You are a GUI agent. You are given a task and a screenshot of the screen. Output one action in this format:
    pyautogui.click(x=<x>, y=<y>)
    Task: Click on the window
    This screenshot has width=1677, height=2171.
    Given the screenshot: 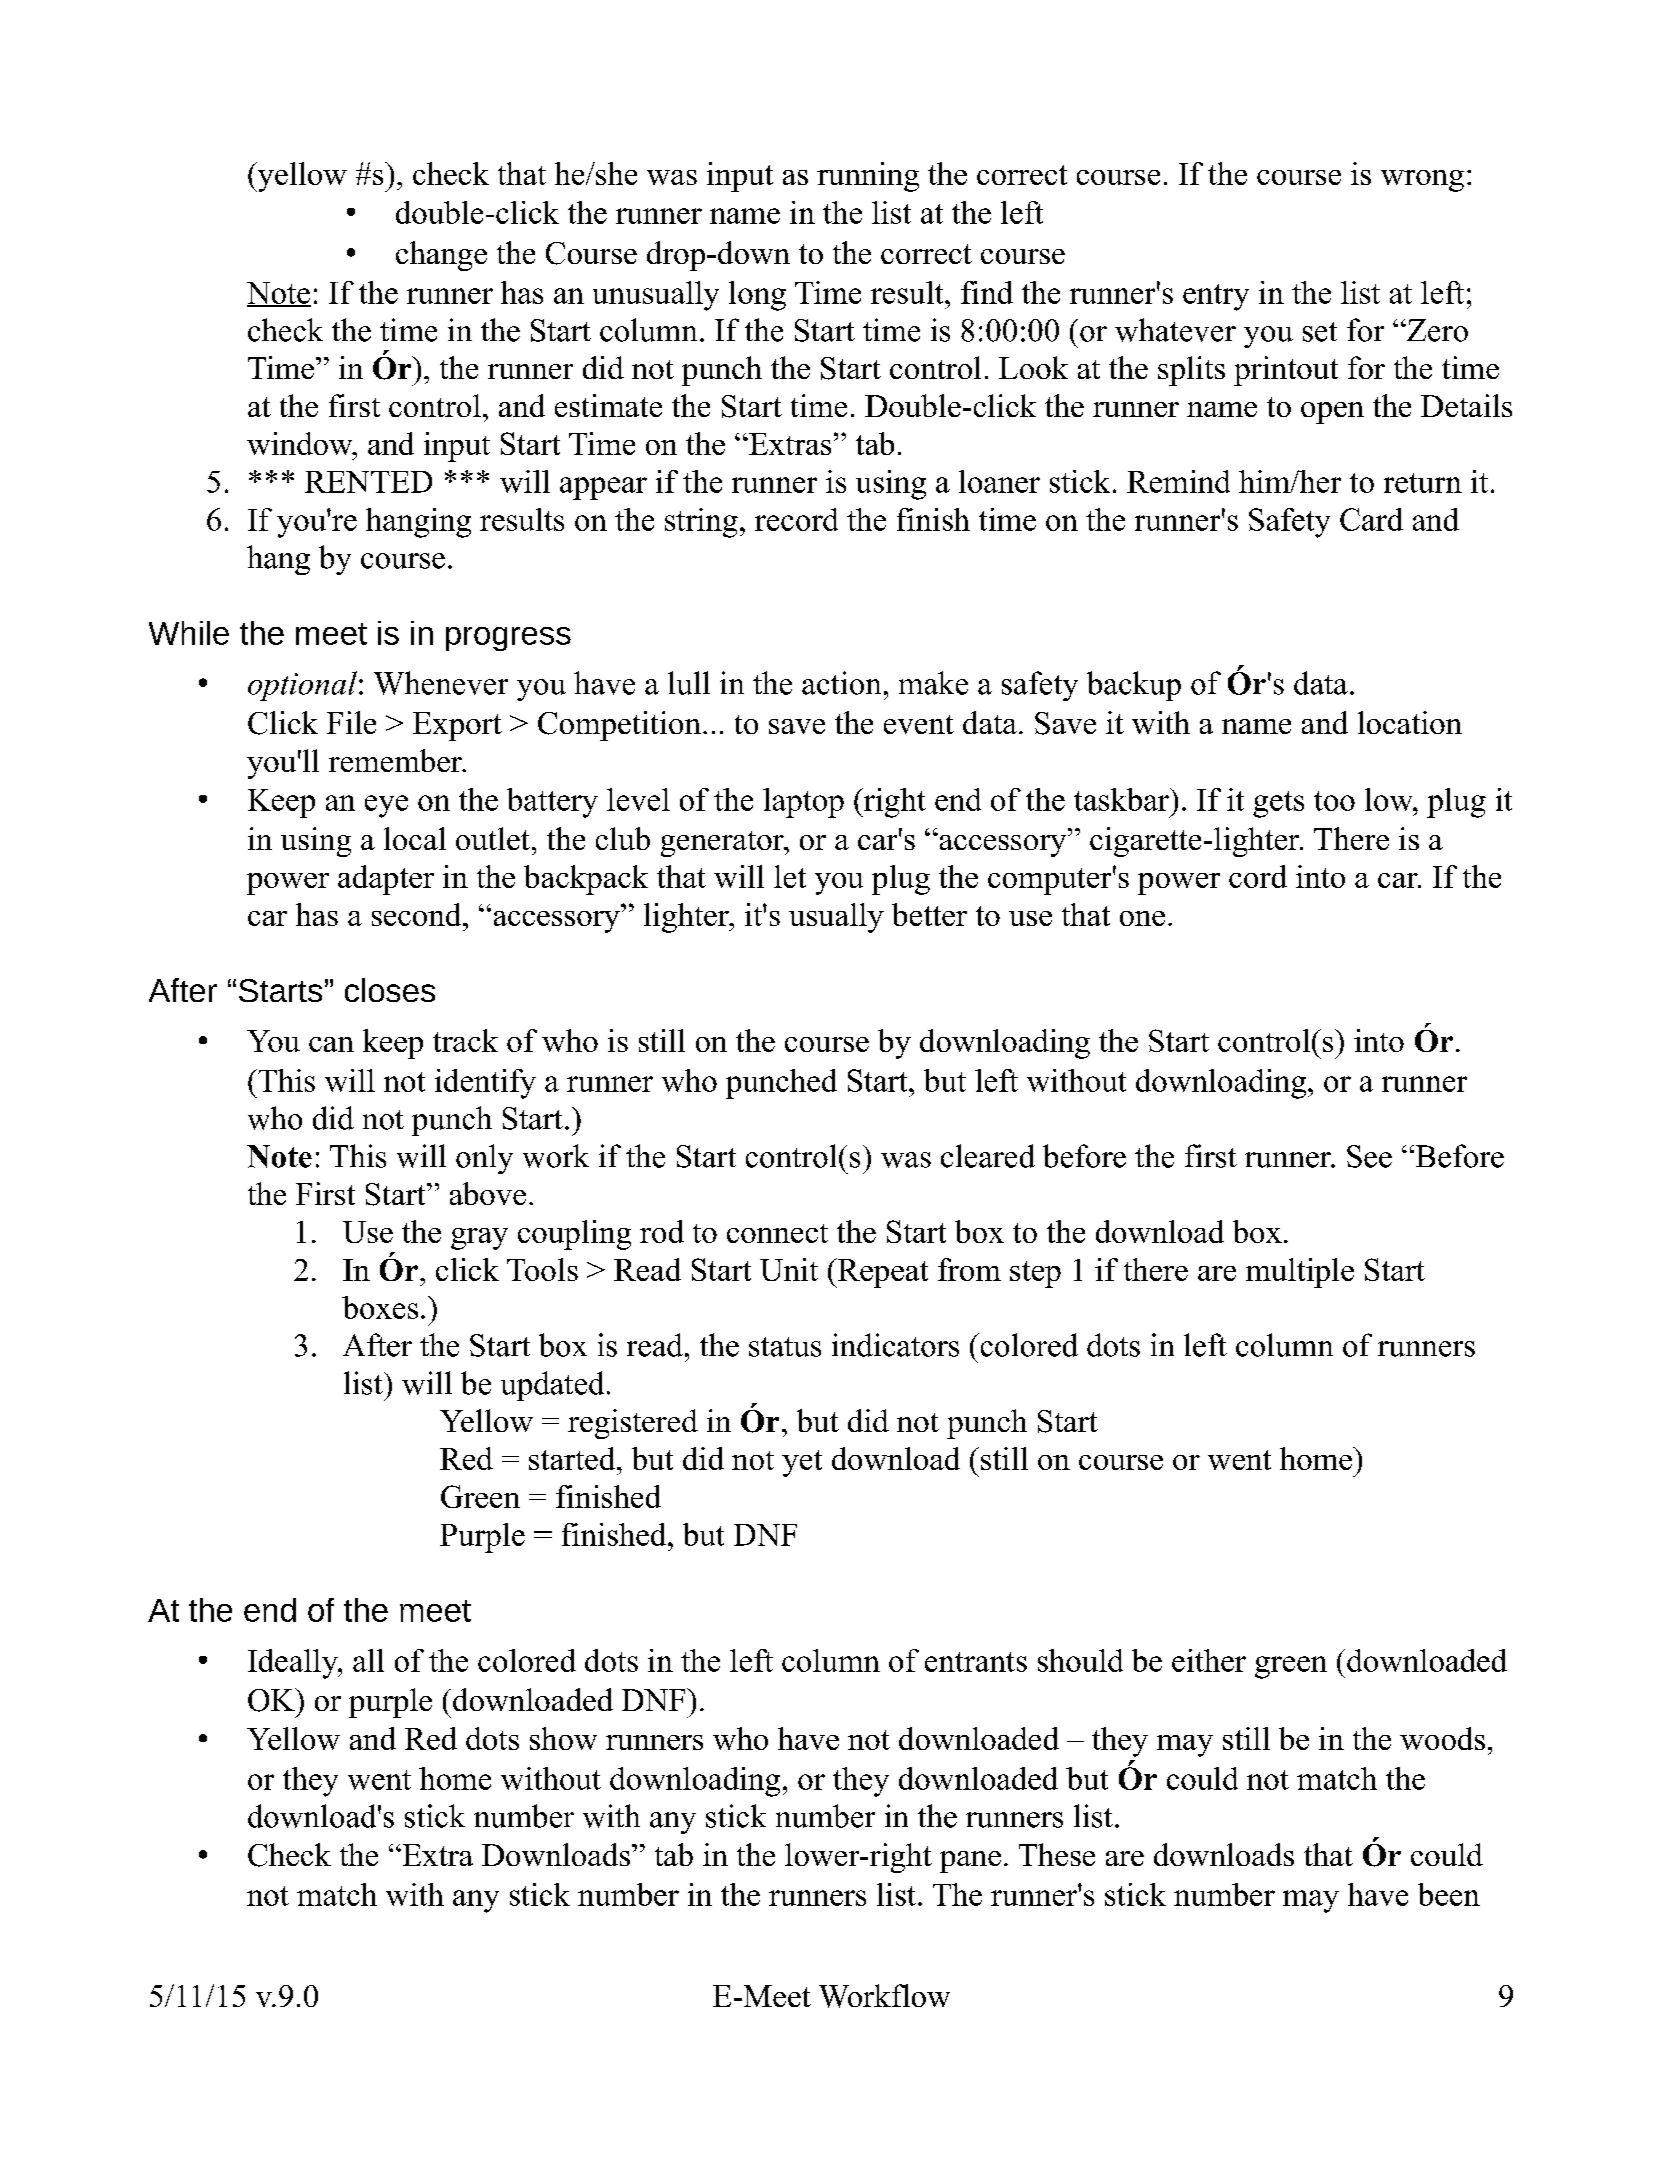 What is the action you would take?
    pyautogui.click(x=301, y=443)
